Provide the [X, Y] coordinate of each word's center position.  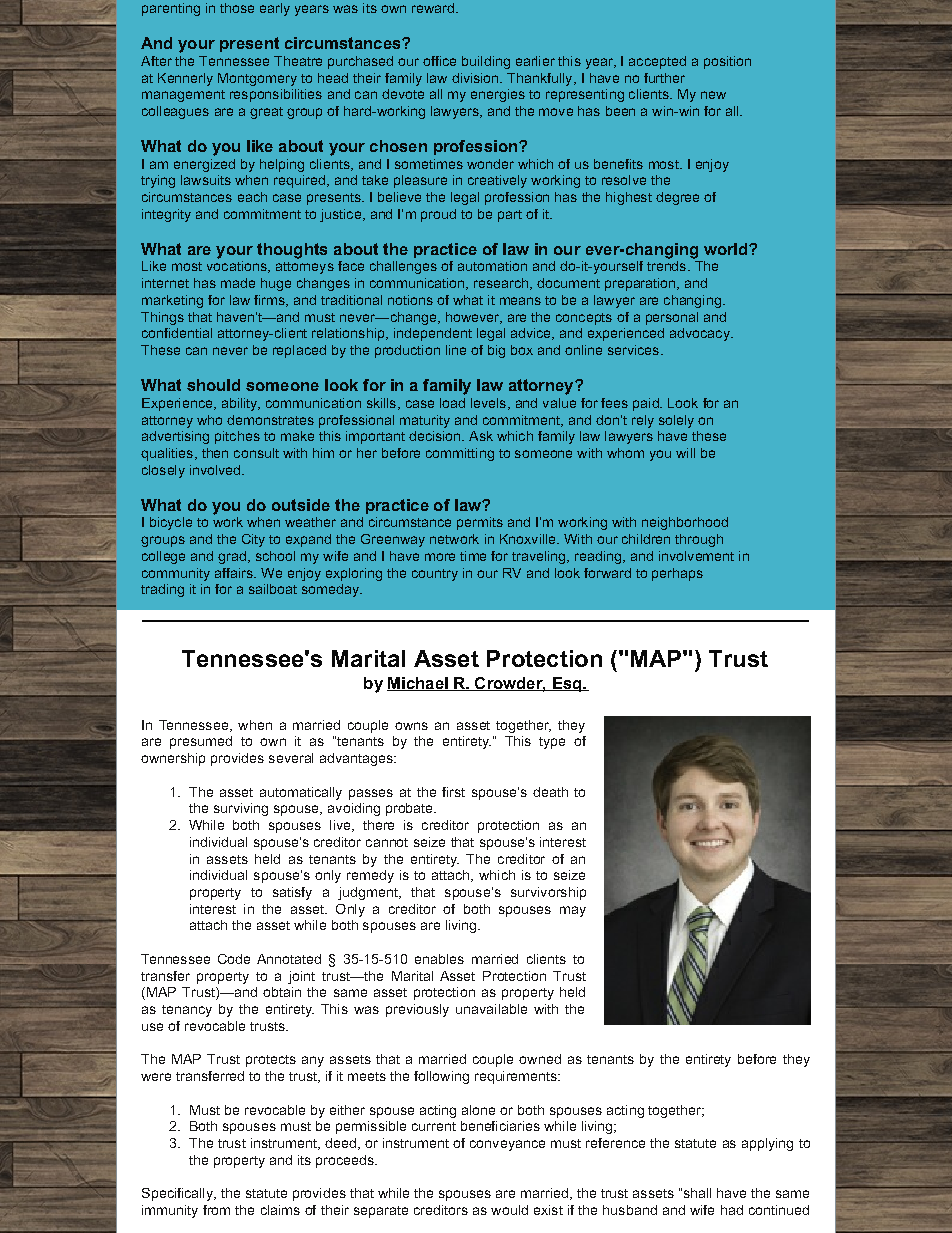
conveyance [507, 1145]
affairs [235, 573]
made [238, 283]
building [486, 62]
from [216, 1210]
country [435, 575]
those [237, 8]
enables [439, 959]
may [573, 911]
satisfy [292, 893]
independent [433, 334]
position [727, 62]
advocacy [701, 334]
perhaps [677, 574]
